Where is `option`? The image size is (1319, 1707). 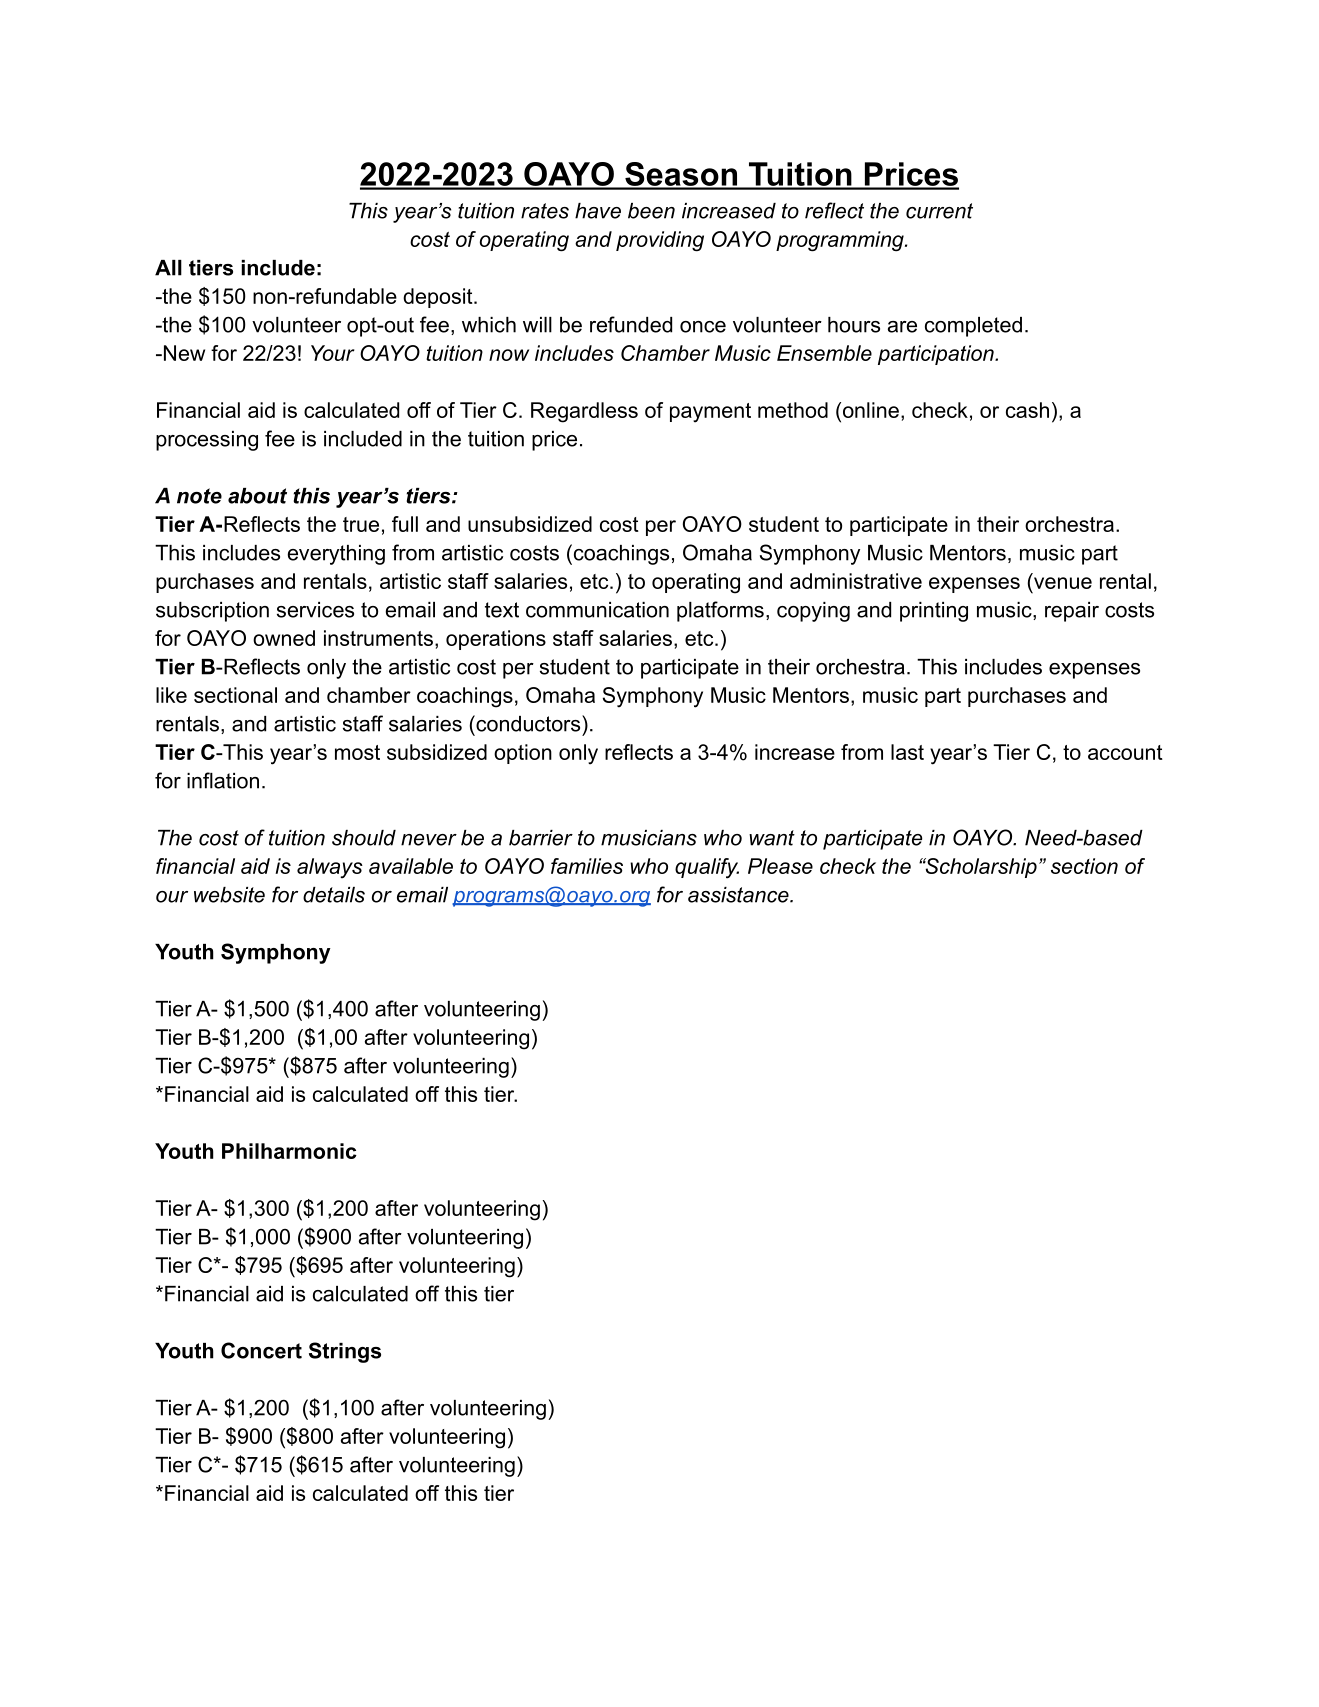 option is located at coordinates (523, 754).
